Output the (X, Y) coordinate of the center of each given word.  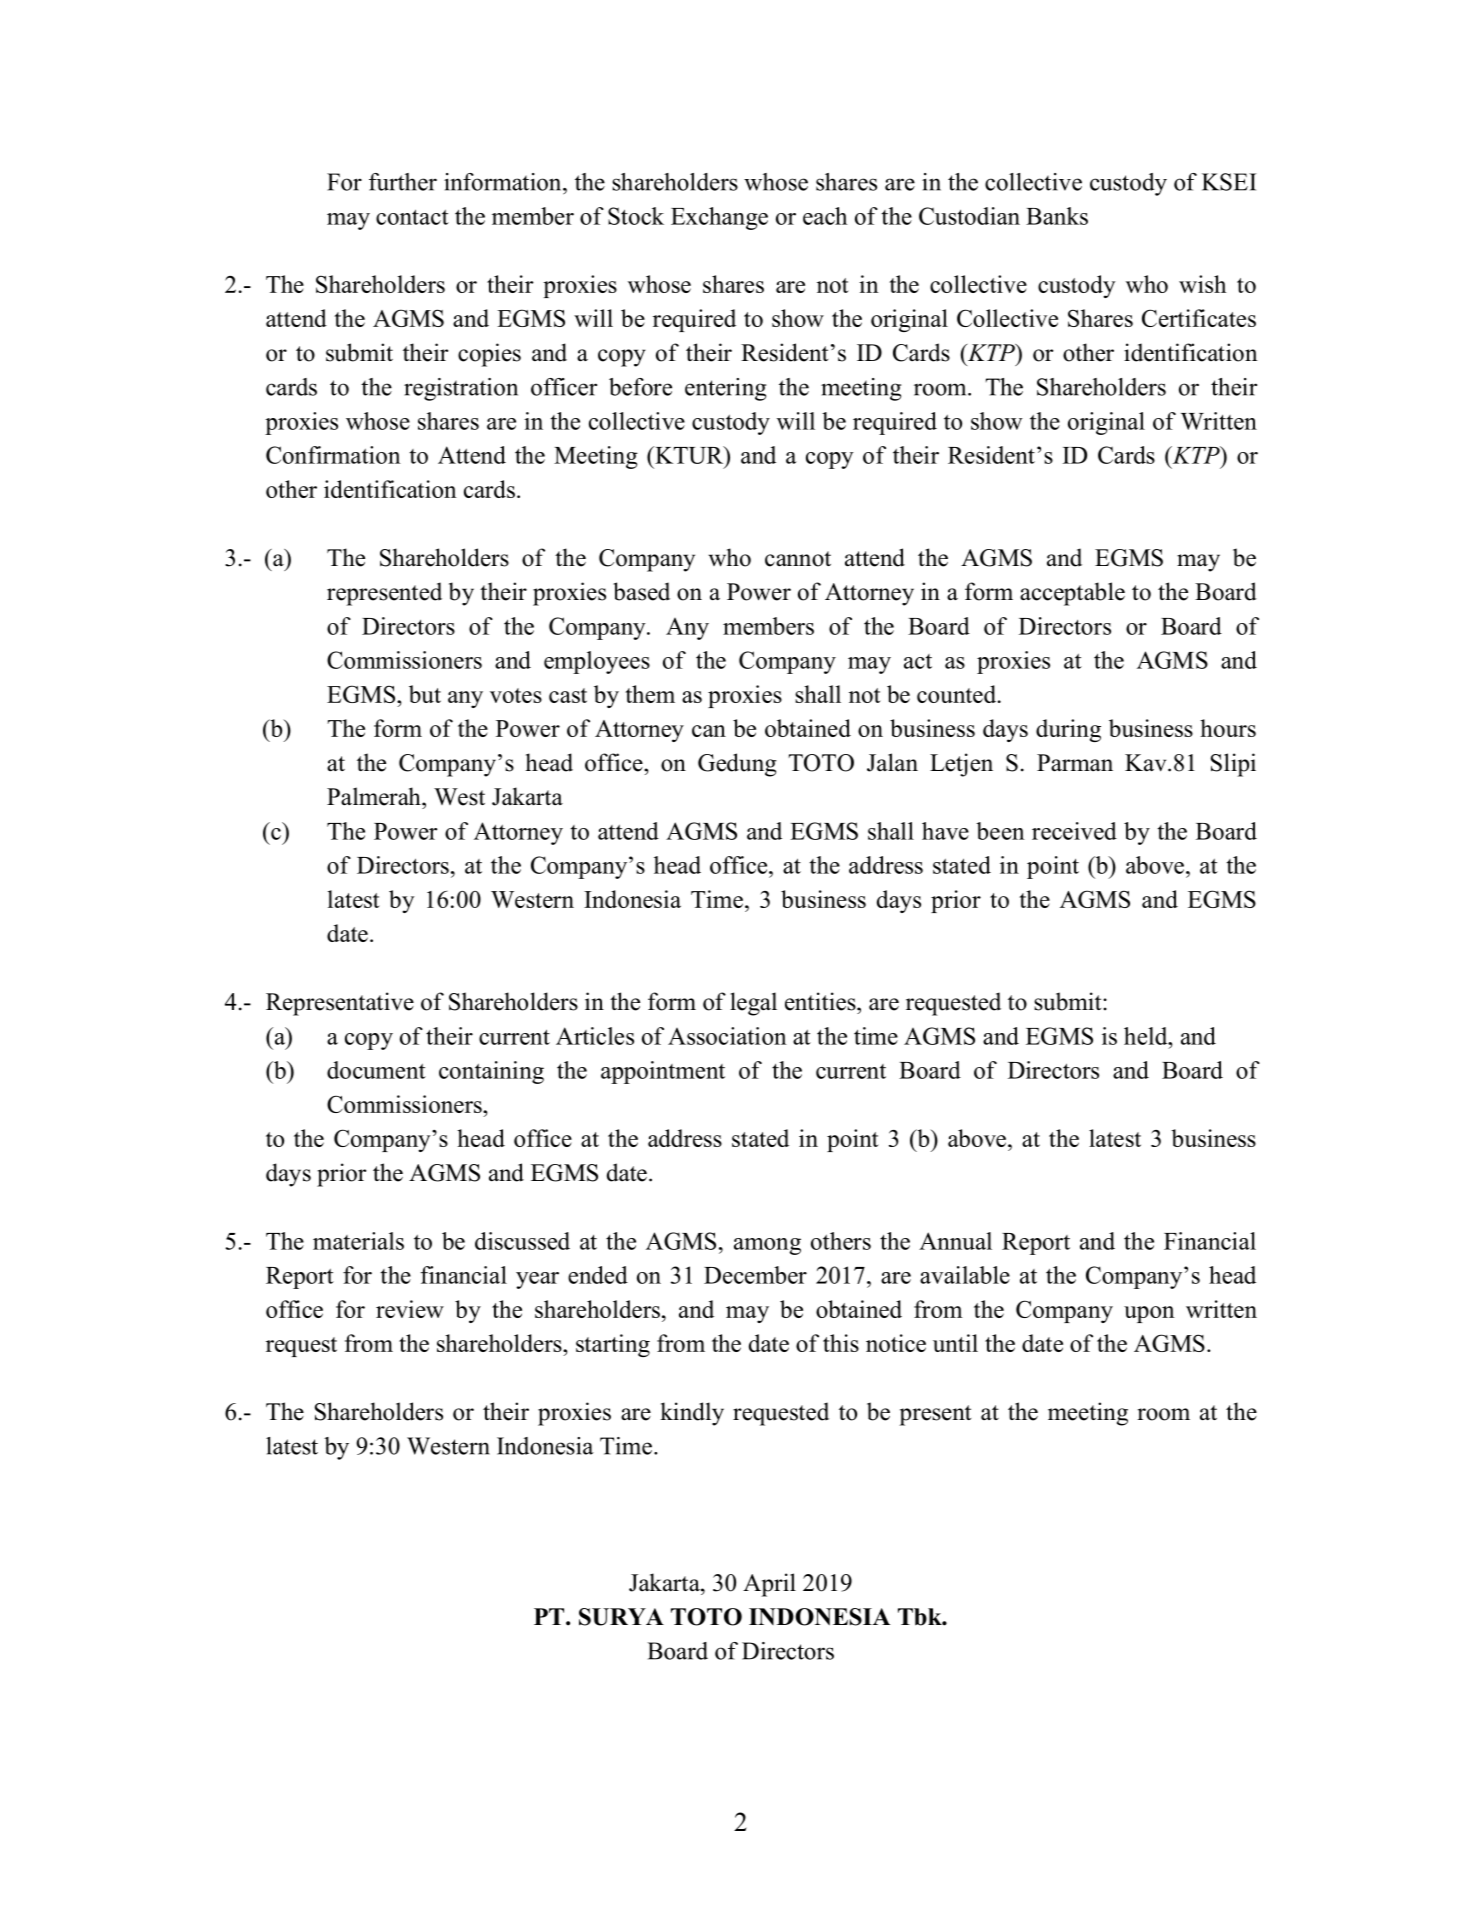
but (425, 694)
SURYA (621, 1617)
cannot (798, 559)
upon (1149, 1314)
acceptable (1072, 594)
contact (412, 217)
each (825, 216)
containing (491, 1072)
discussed (522, 1241)
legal (753, 1004)
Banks (1057, 216)
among (767, 1246)
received (1074, 831)
